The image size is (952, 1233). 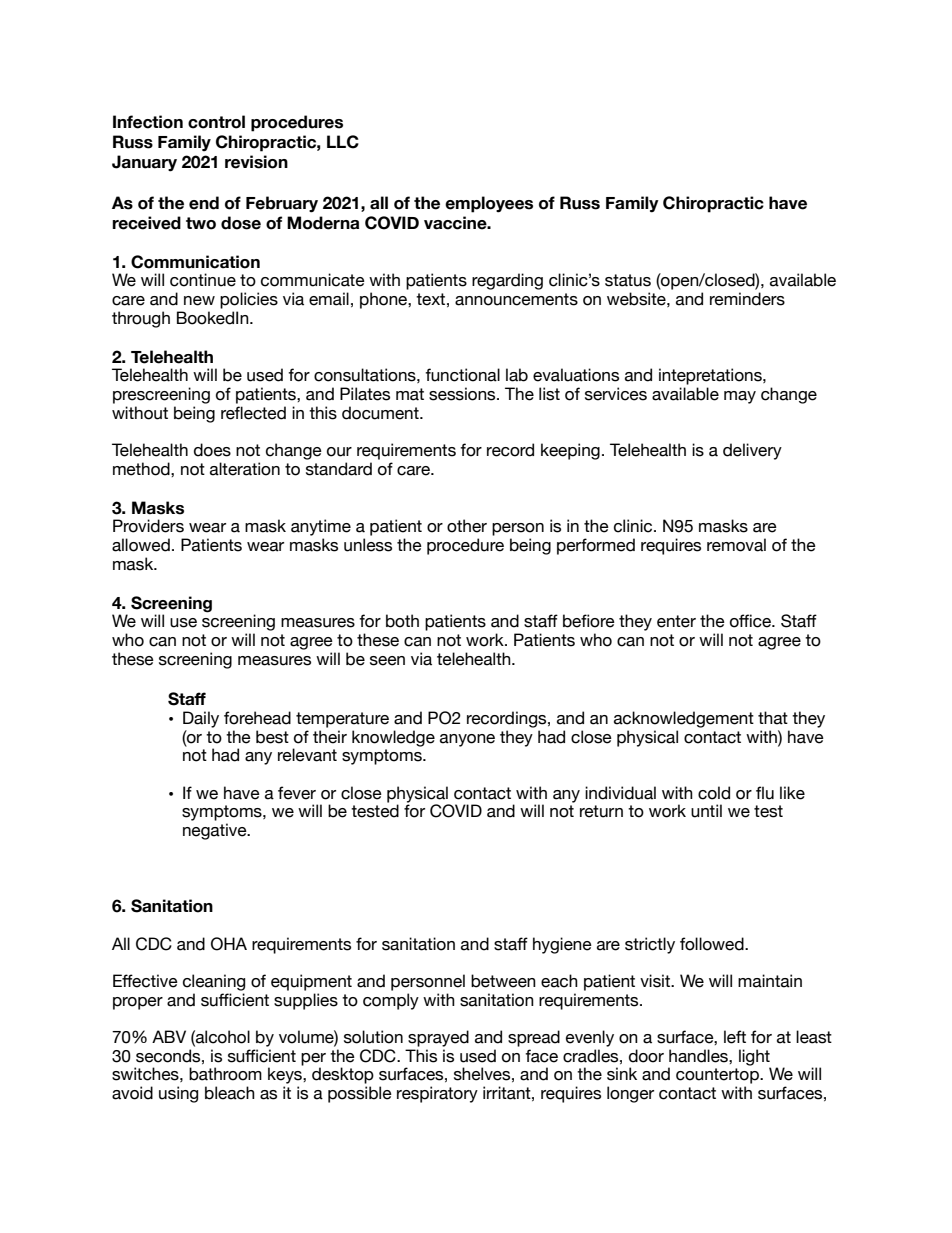 What do you see at coordinates (601, 811) in the page?
I see `return` at bounding box center [601, 811].
